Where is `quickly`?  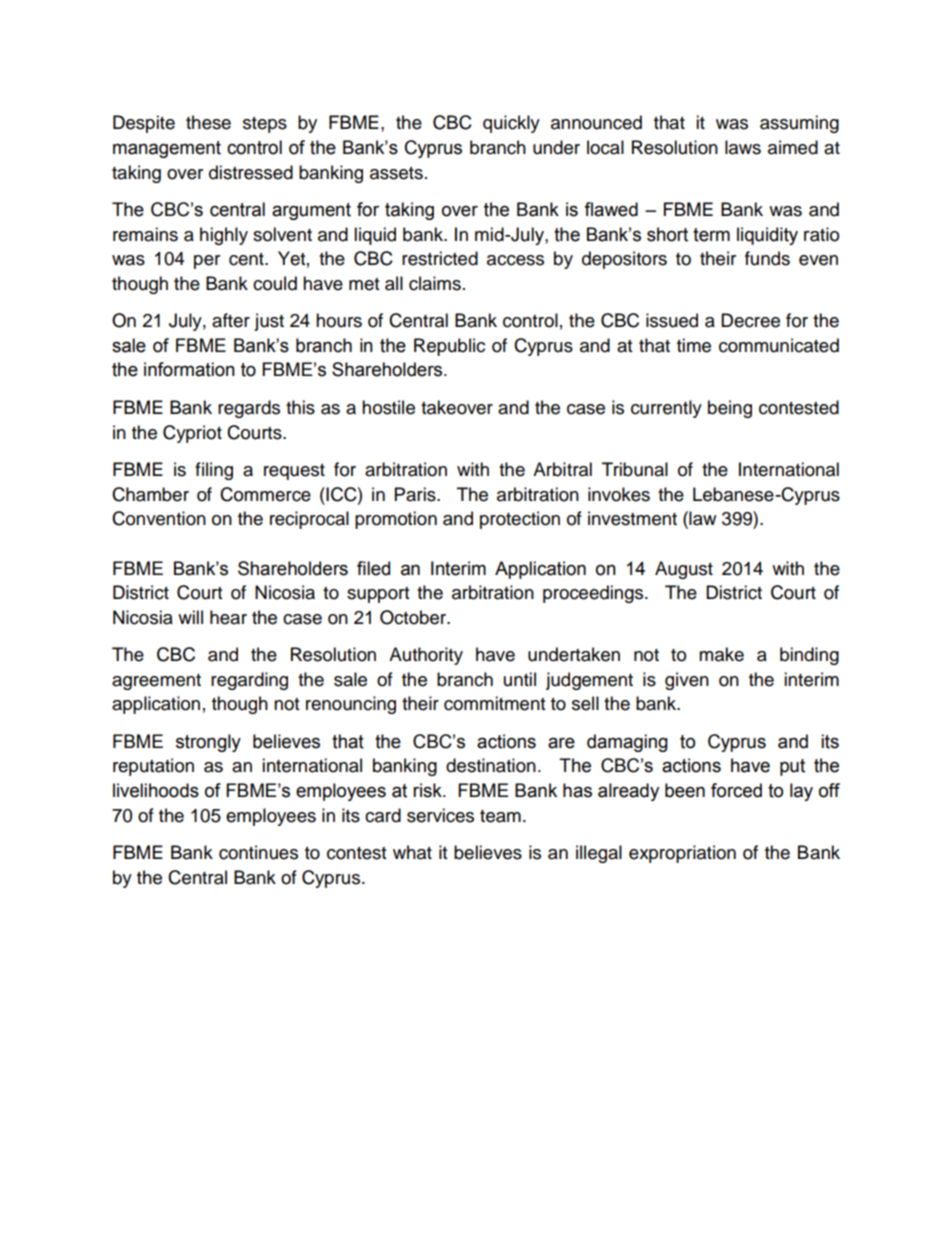
quickly is located at coordinates (511, 124).
